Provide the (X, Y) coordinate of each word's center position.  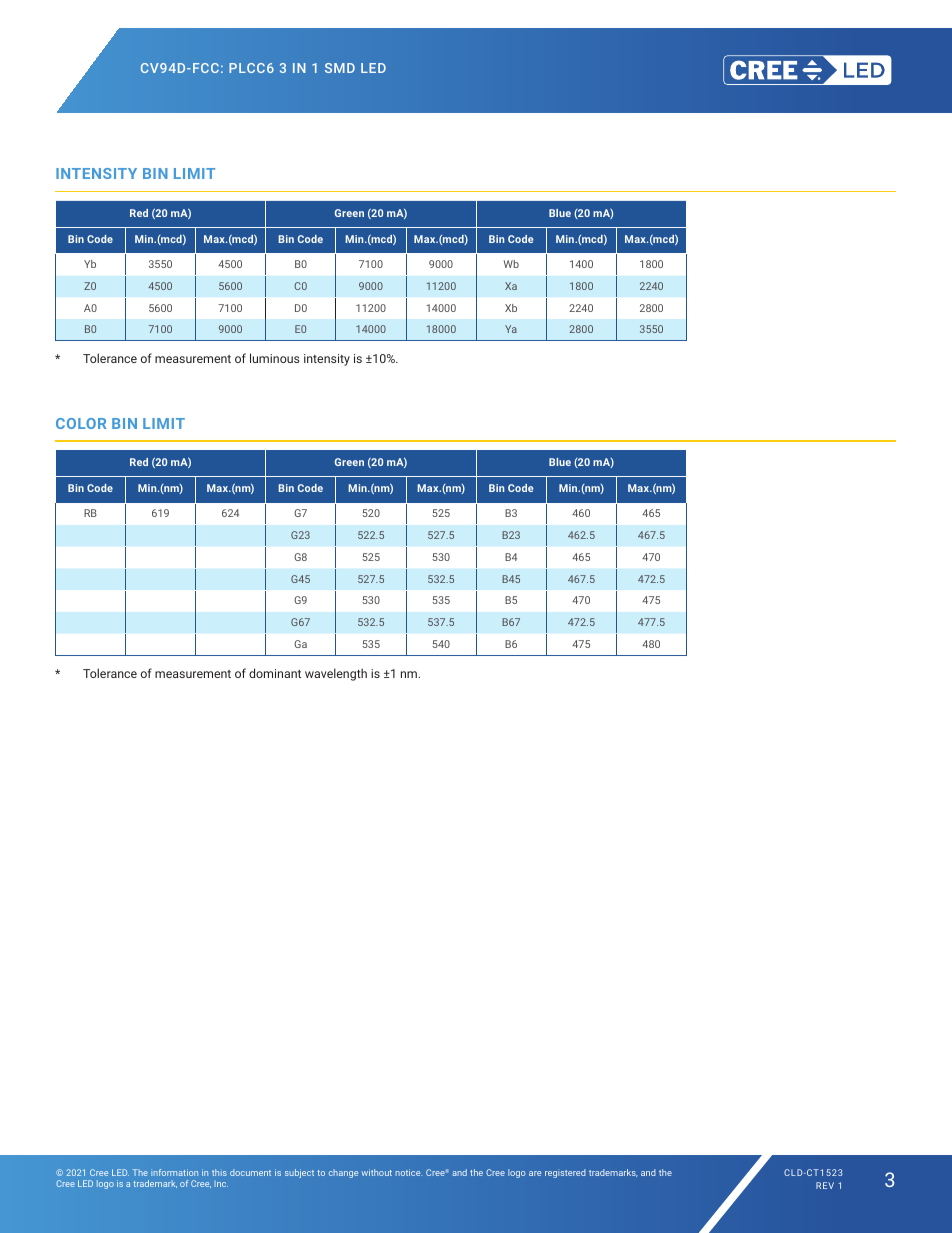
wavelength (336, 674)
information (174, 1172)
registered (565, 1173)
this (219, 1172)
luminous (274, 358)
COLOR (81, 423)
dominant (275, 673)
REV (825, 1185)
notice (408, 1172)
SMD (340, 68)
